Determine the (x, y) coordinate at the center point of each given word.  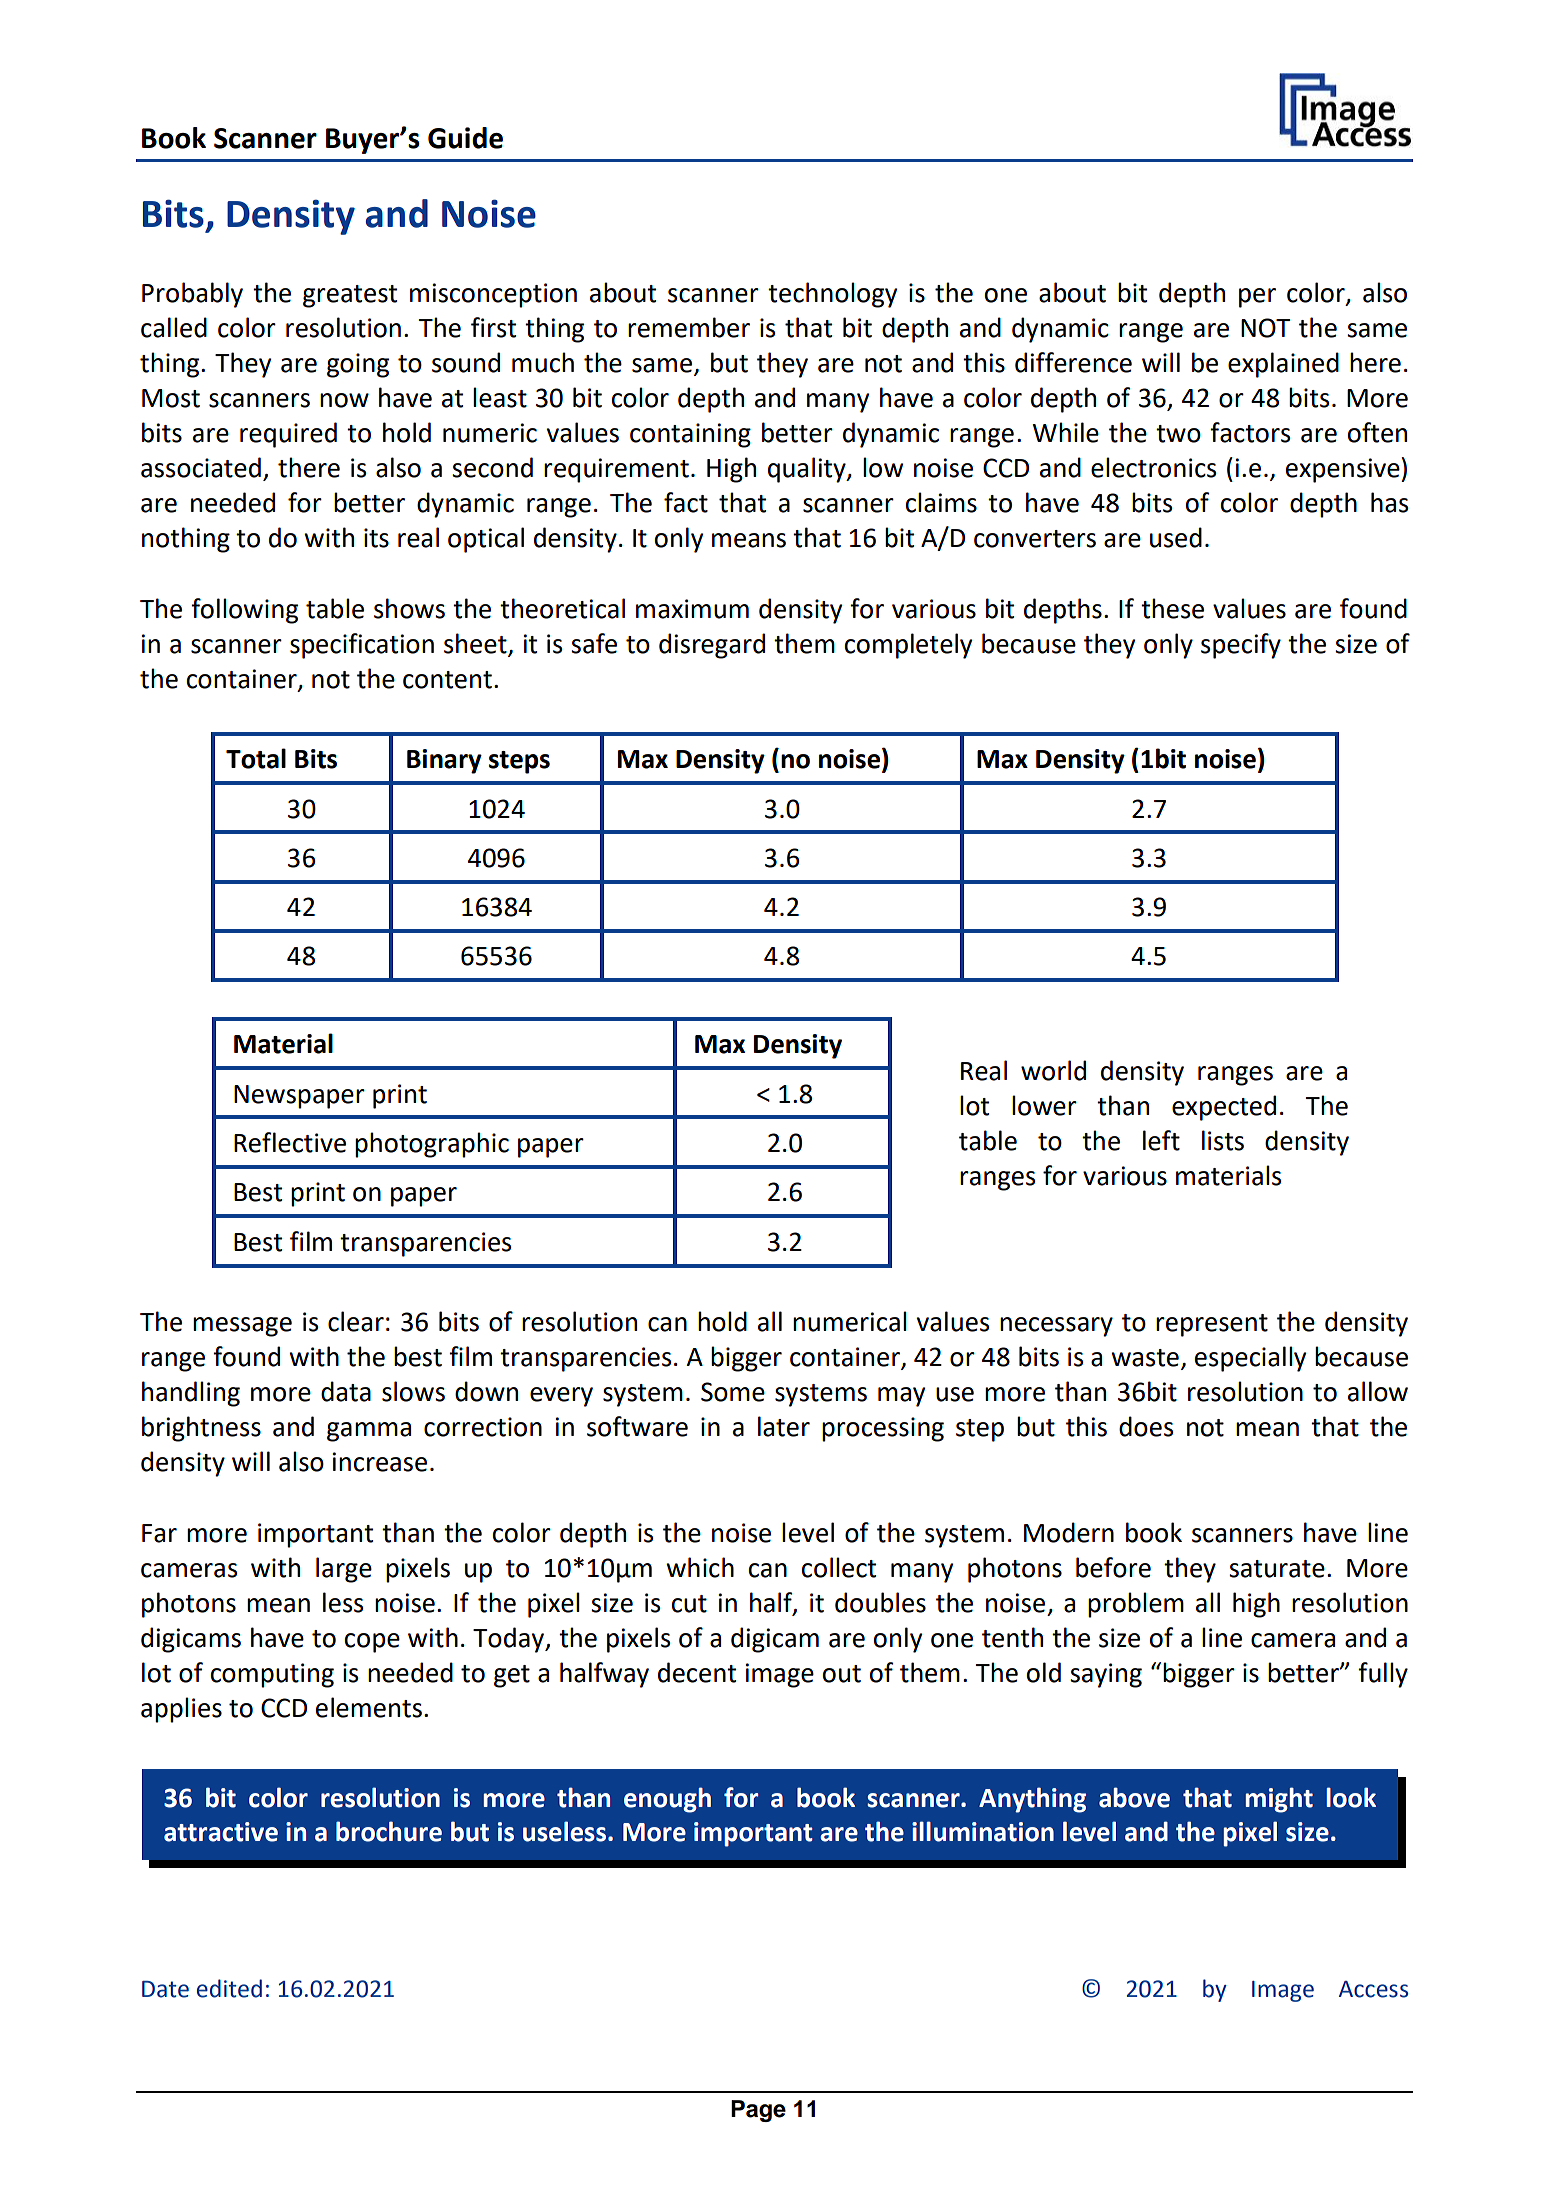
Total (256, 758)
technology (832, 295)
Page (758, 2111)
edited (229, 1988)
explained (1283, 365)
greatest (350, 296)
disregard (712, 646)
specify (1241, 646)
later (784, 1426)
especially (1250, 1359)
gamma (369, 1432)
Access (1373, 1989)
